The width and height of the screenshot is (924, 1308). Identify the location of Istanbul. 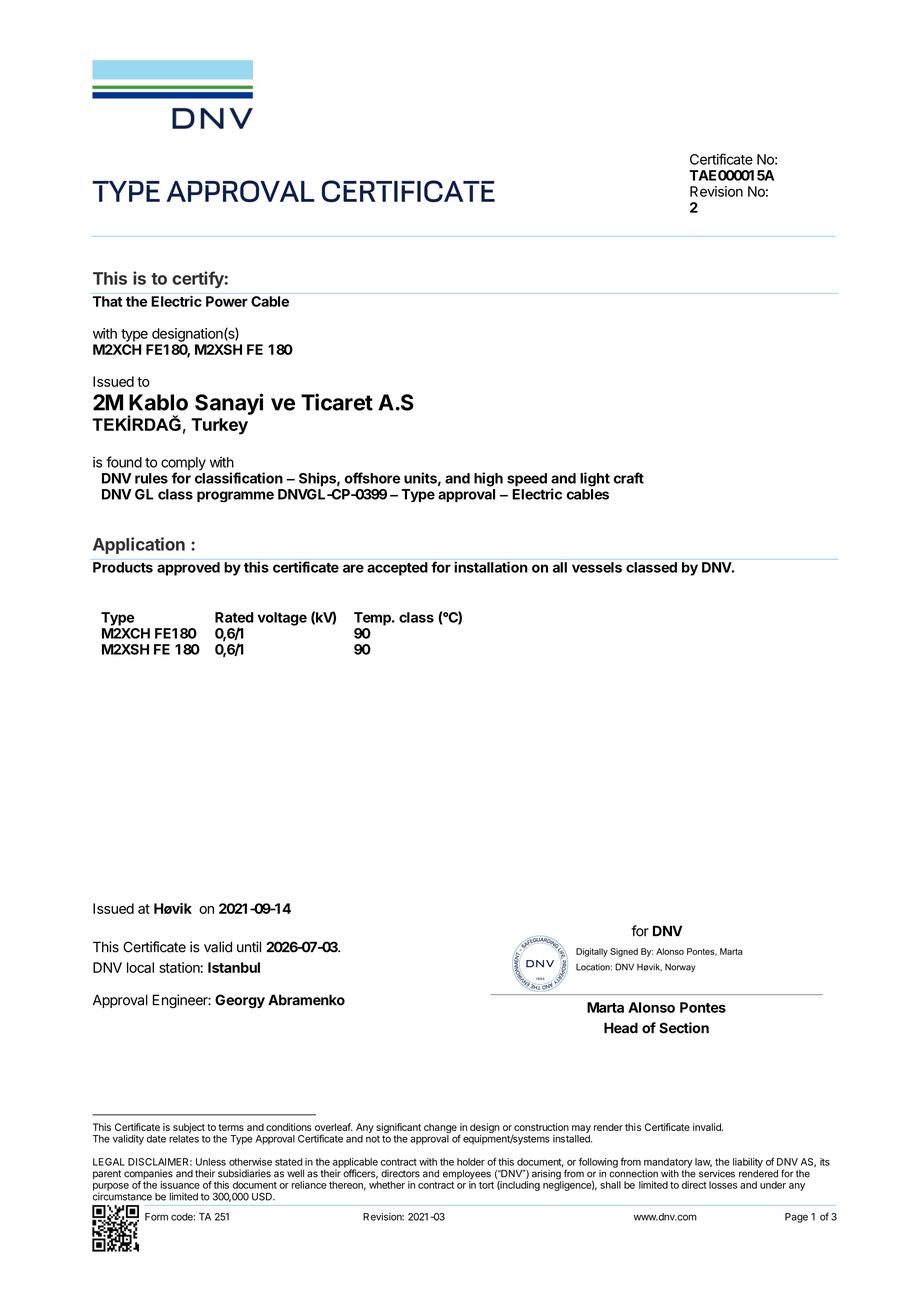
(234, 967).
